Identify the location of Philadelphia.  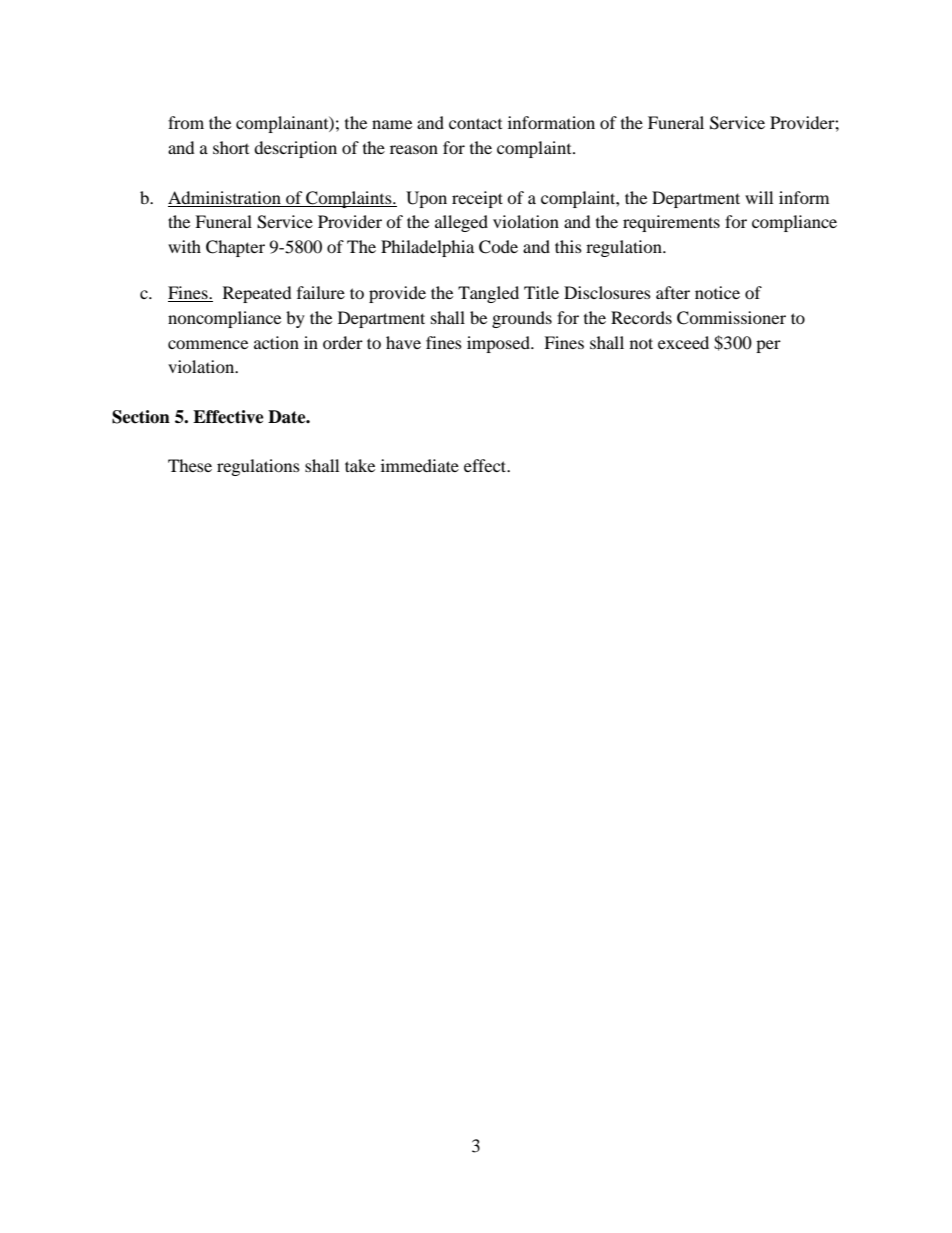
(427, 248).
